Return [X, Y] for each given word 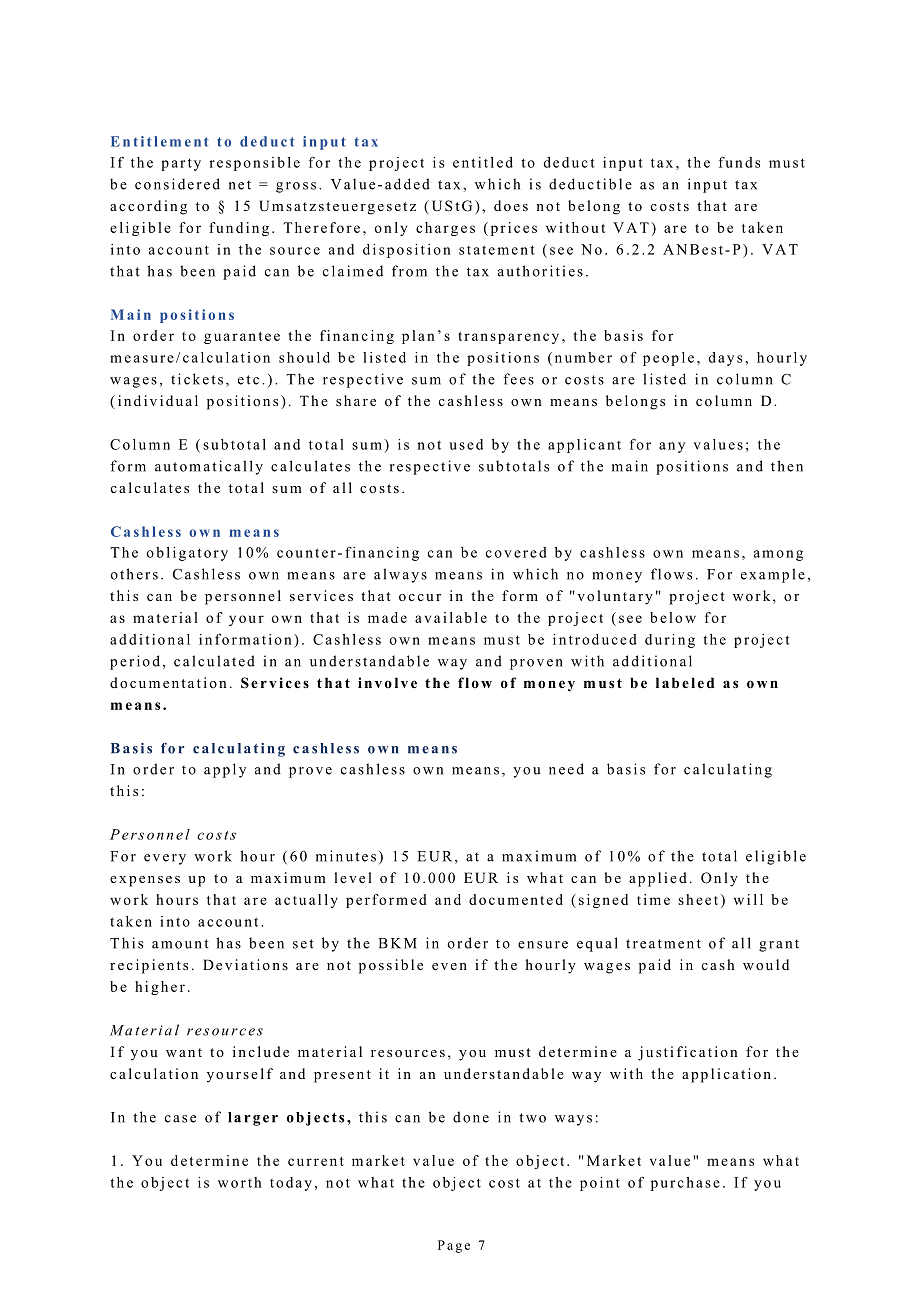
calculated [214, 661]
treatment [663, 944]
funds [739, 162]
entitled [483, 162]
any [672, 447]
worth [239, 1182]
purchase [685, 1184]
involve [387, 682]
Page [454, 1246]
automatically [209, 467]
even [449, 966]
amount [180, 944]
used [466, 444]
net [240, 185]
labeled [685, 682]
